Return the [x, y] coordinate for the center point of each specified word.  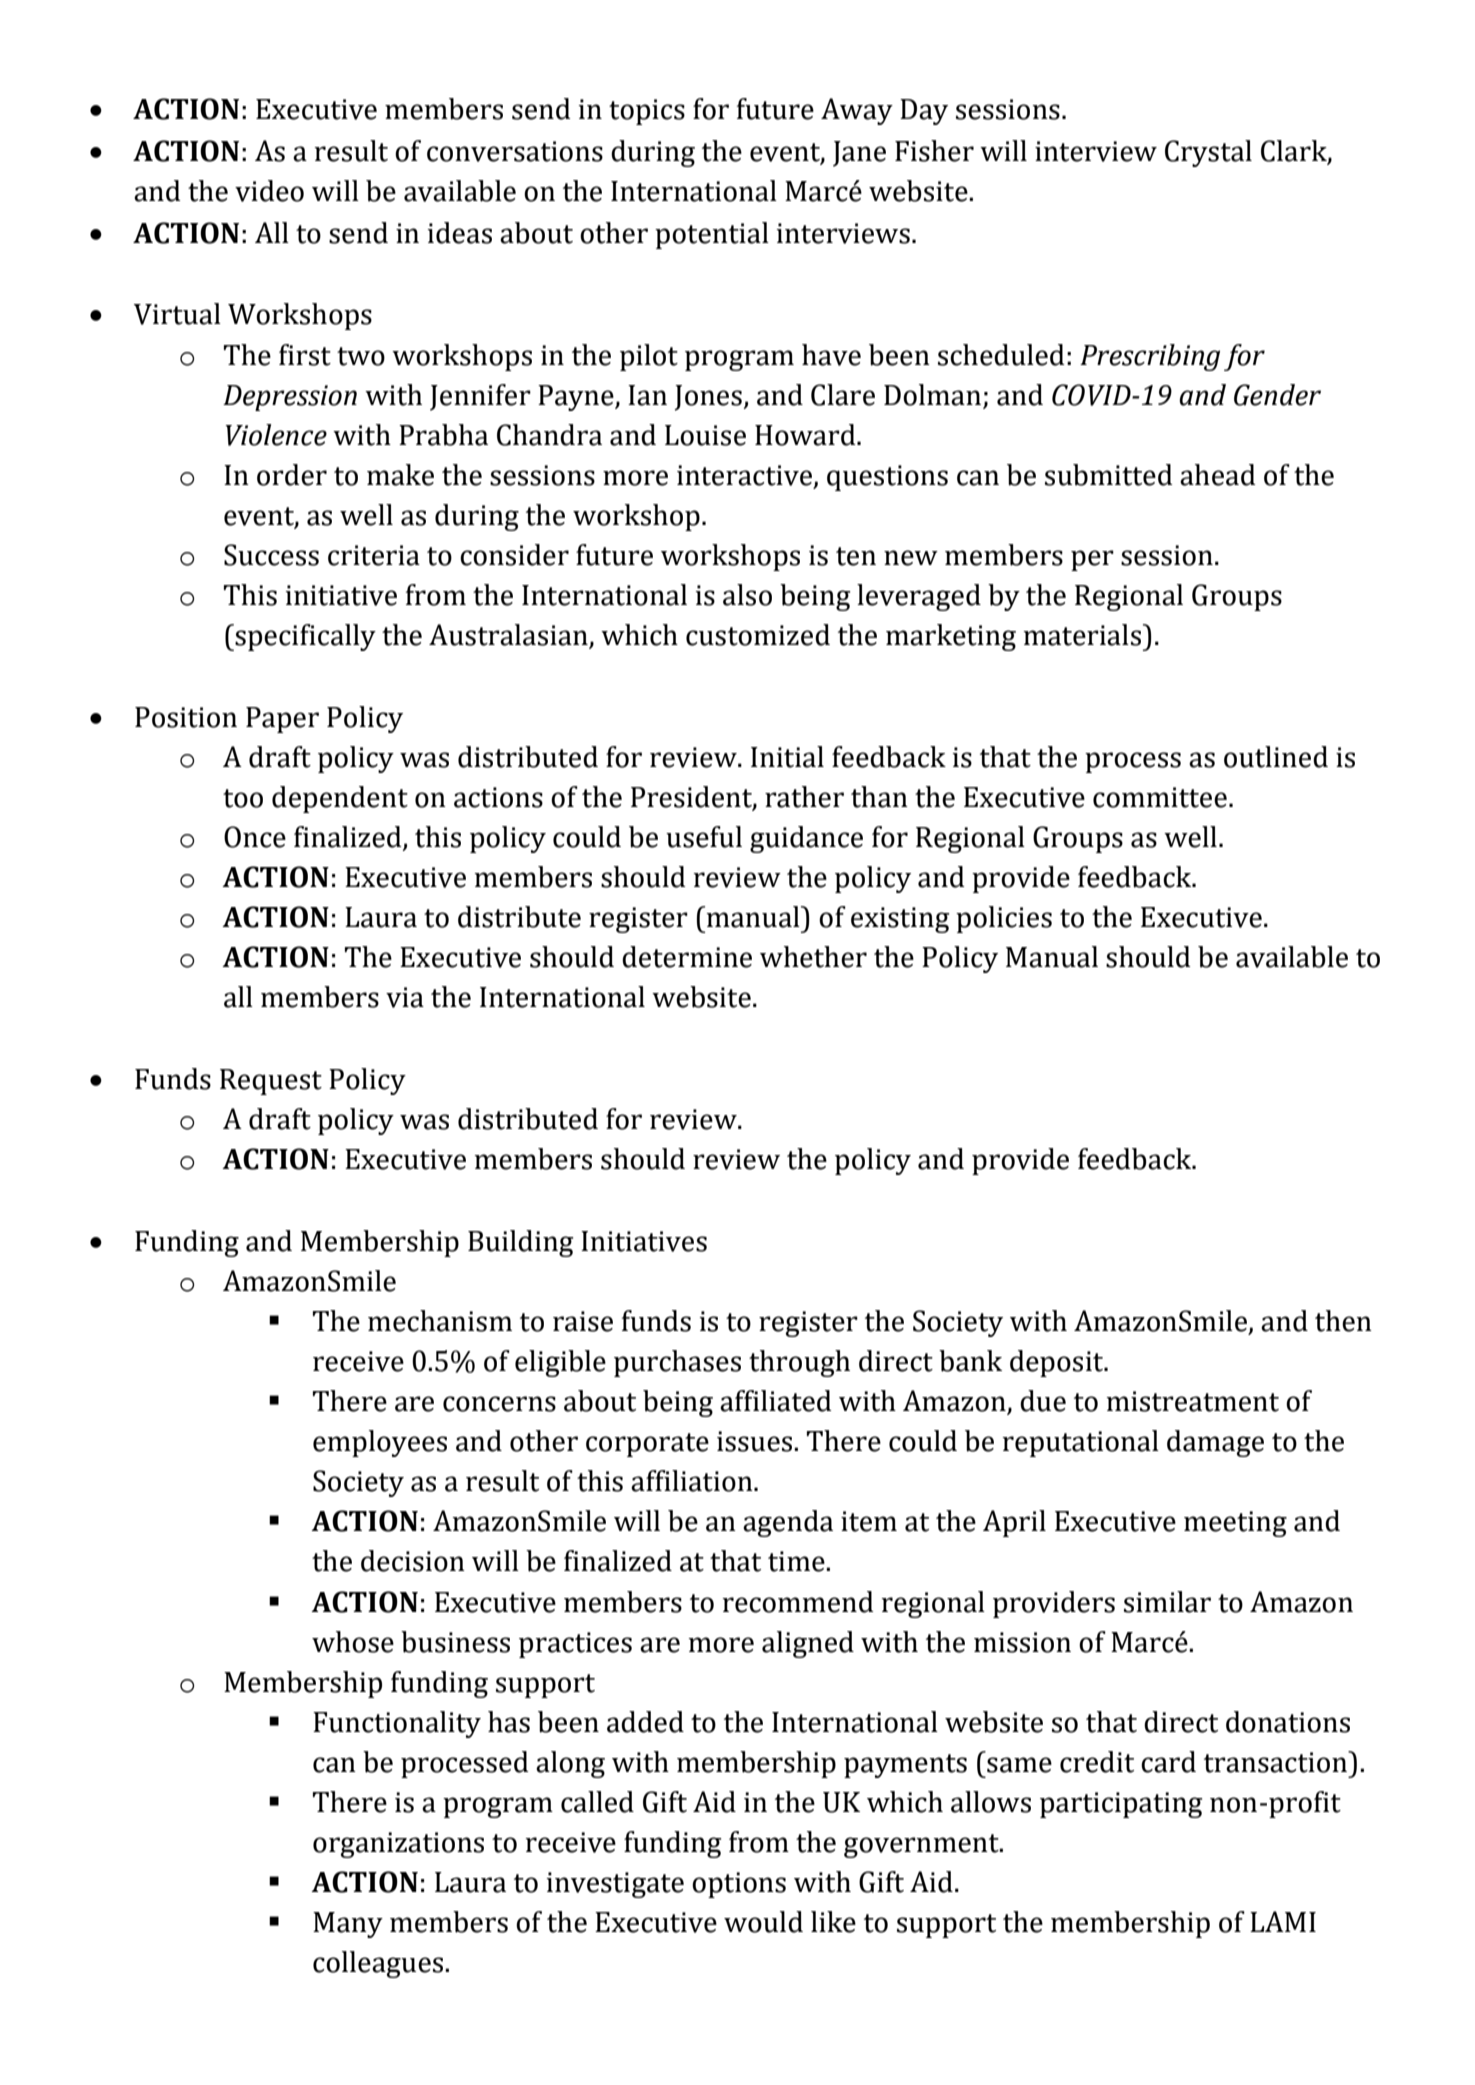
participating [1121, 1805]
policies [1004, 919]
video [269, 191]
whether [813, 957]
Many [348, 1925]
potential [712, 235]
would [763, 1922]
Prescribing [1150, 357]
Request [271, 1082]
